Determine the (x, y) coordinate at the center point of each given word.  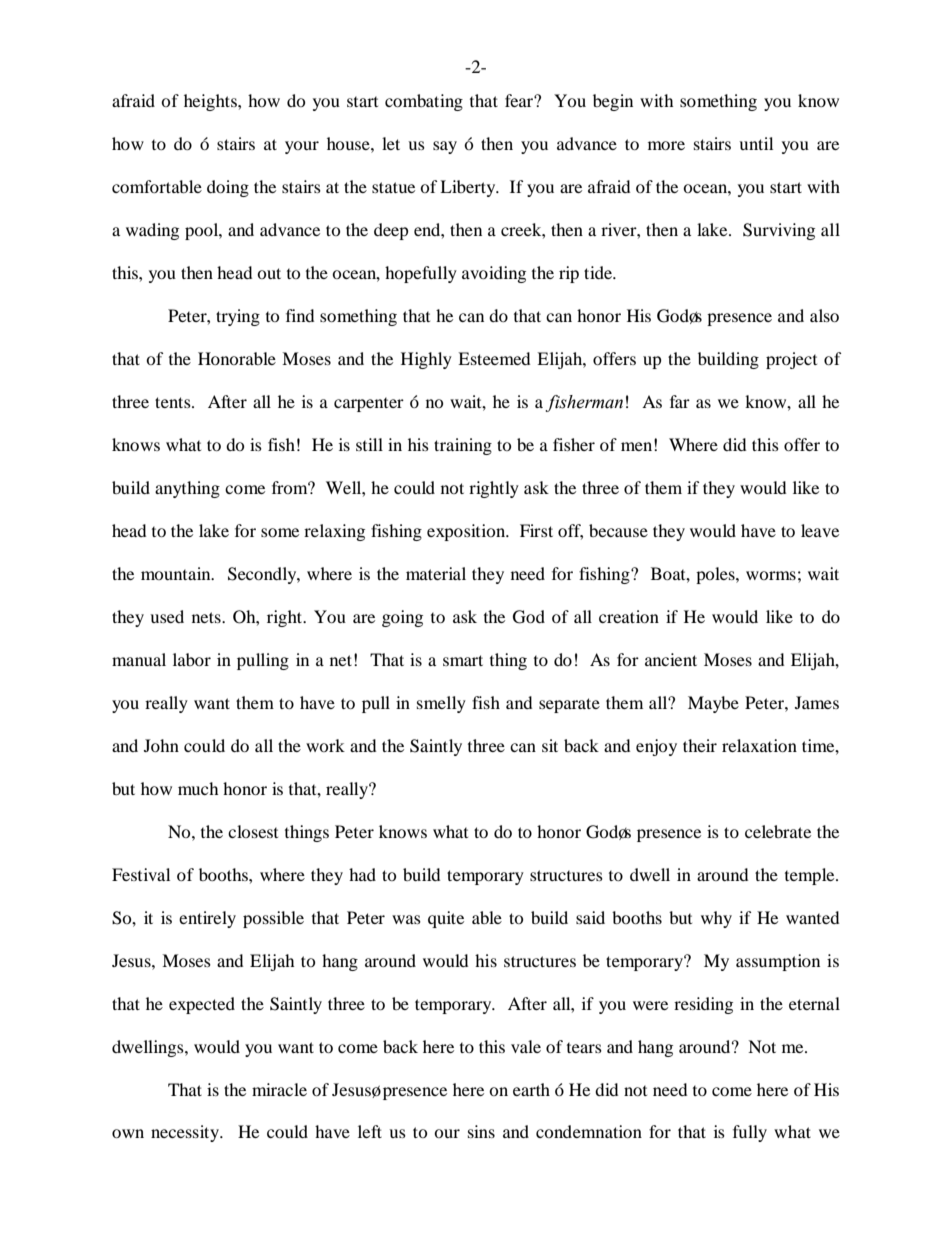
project (791, 360)
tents (174, 402)
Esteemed (494, 358)
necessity (186, 1133)
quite (446, 919)
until (756, 143)
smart (463, 660)
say (445, 147)
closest (253, 831)
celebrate (778, 831)
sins (481, 1131)
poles (716, 575)
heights (211, 102)
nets (207, 617)
